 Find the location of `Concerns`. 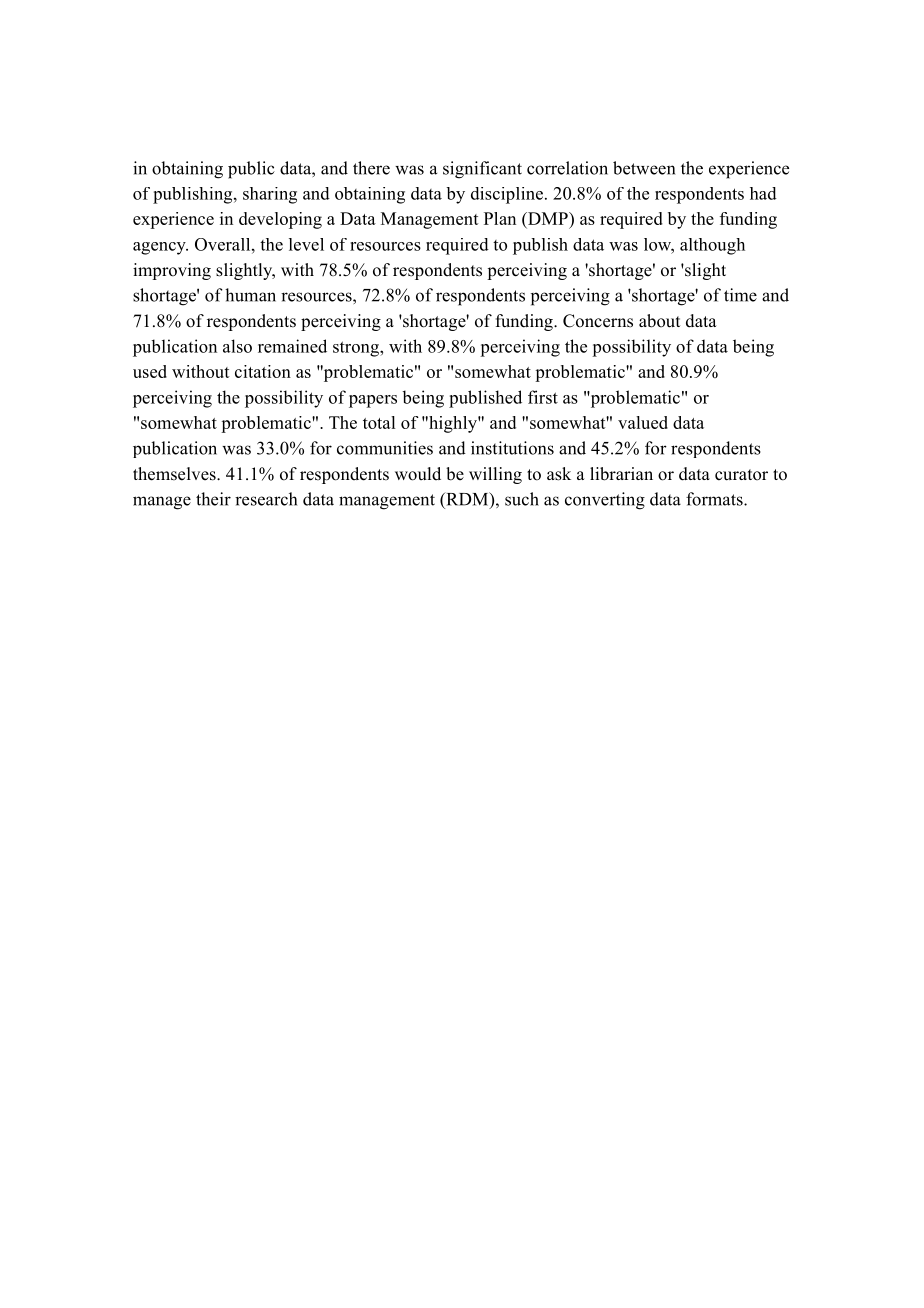

Concerns is located at coordinates (598, 321).
